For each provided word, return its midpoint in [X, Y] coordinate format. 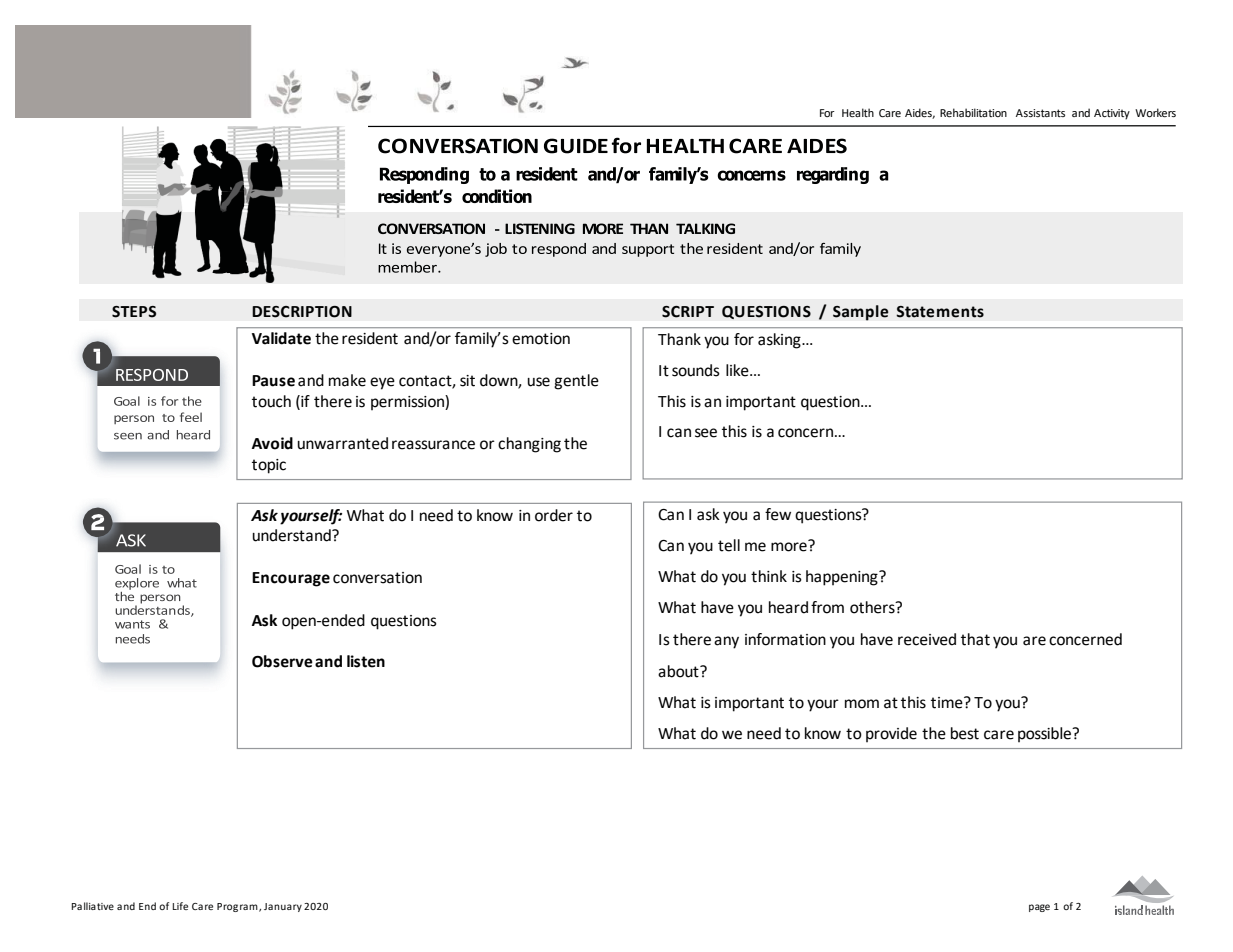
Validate [281, 338]
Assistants [1040, 113]
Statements [940, 312]
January [283, 907]
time [948, 702]
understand [292, 535]
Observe [282, 661]
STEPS [134, 312]
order [554, 515]
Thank [679, 339]
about [679, 671]
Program [238, 907]
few [778, 514]
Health [858, 112]
